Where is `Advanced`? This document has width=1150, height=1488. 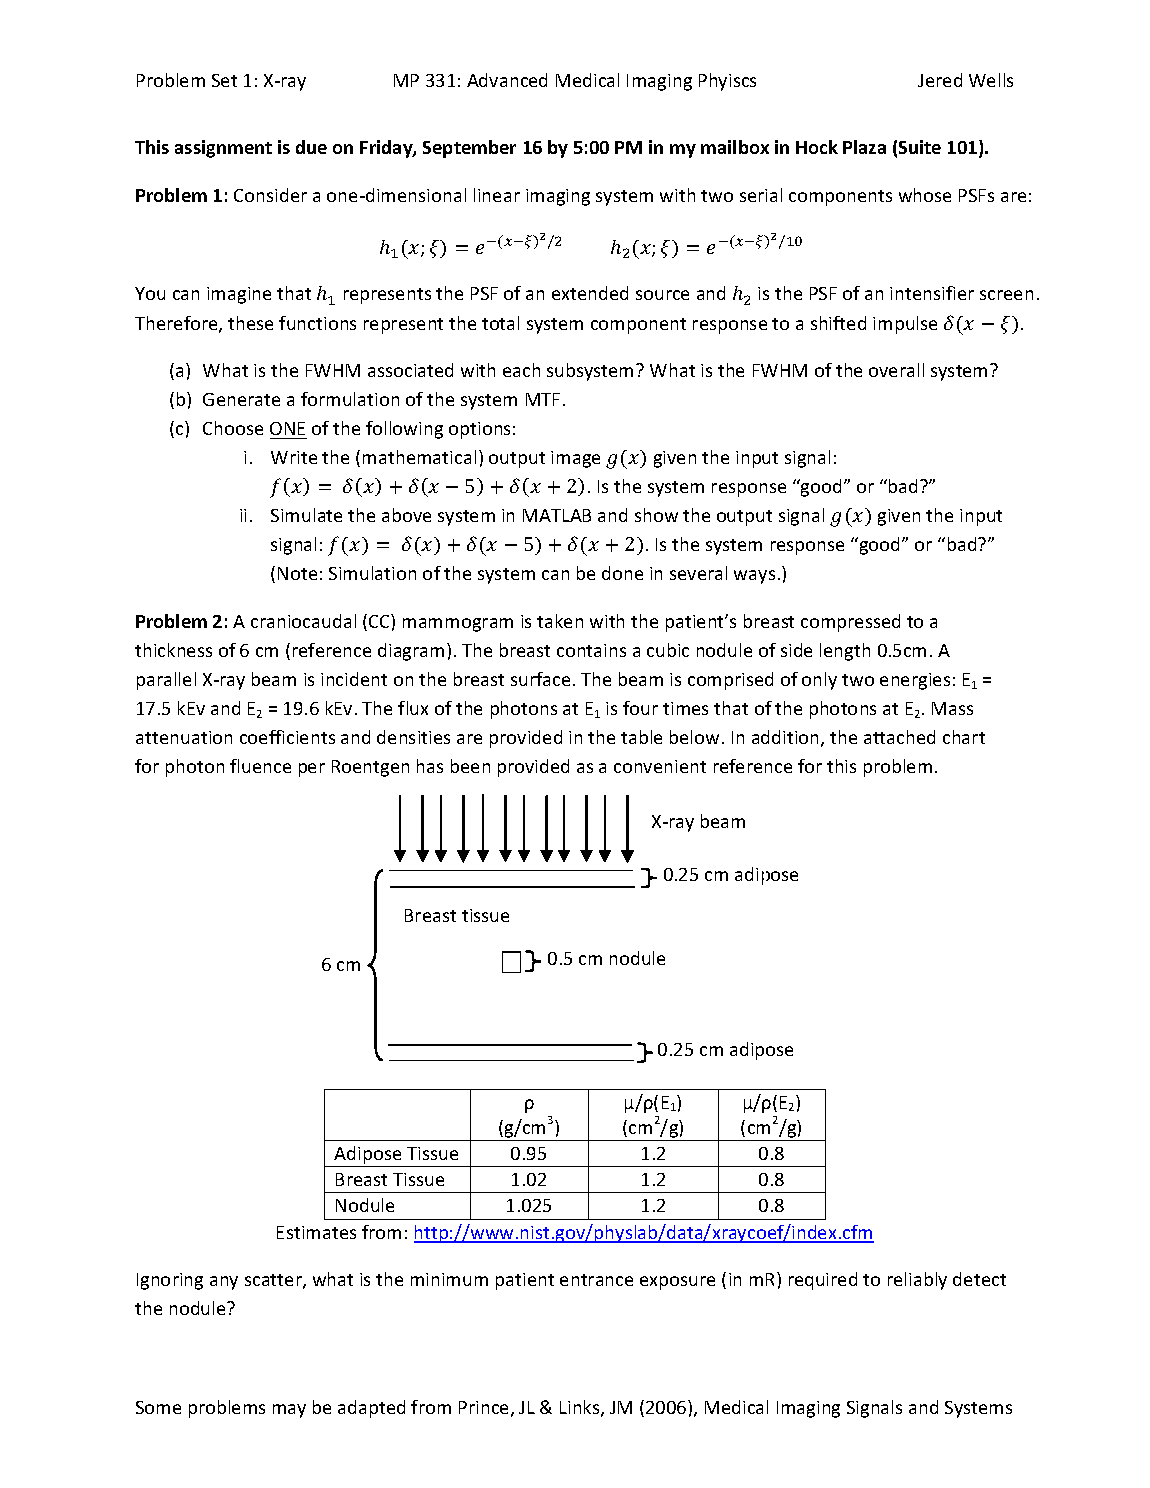
Advanced is located at coordinates (507, 80).
